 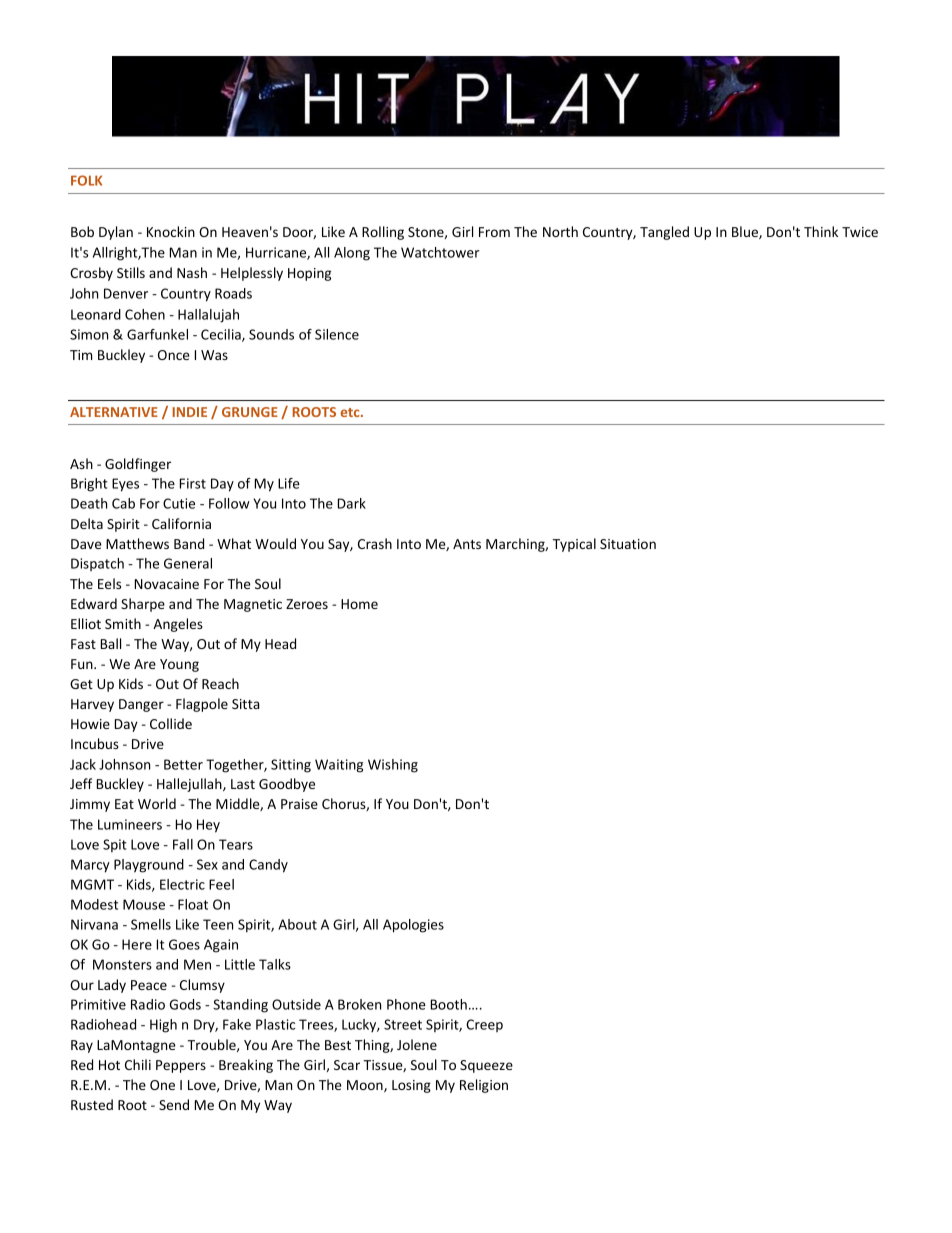 What do you see at coordinates (359, 604) in the image?
I see `Home` at bounding box center [359, 604].
